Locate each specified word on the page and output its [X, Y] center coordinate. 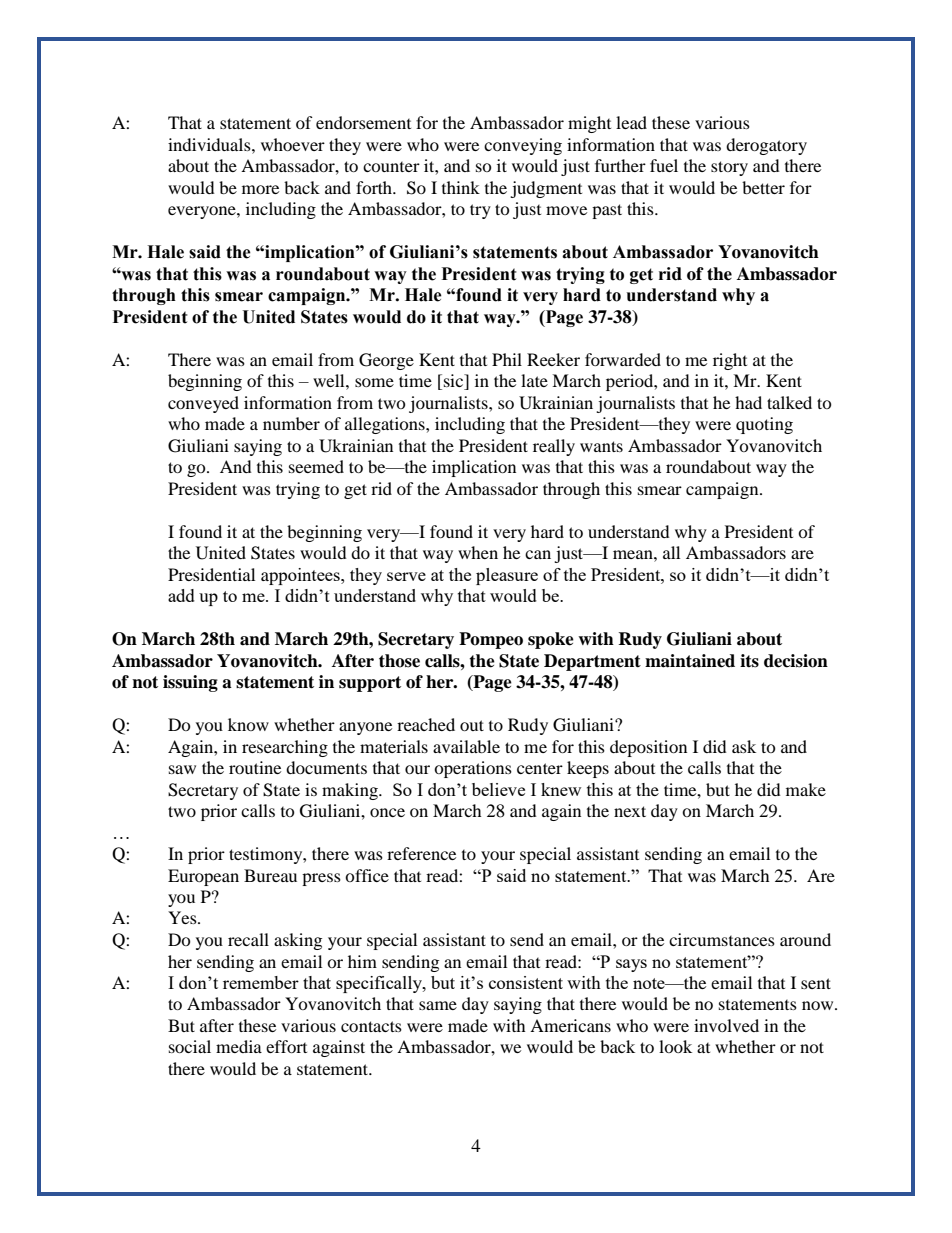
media [239, 1046]
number [291, 423]
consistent [526, 982]
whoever [293, 144]
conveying [523, 146]
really [554, 447]
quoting [764, 425]
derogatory [766, 146]
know [248, 724]
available [466, 746]
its [749, 661]
